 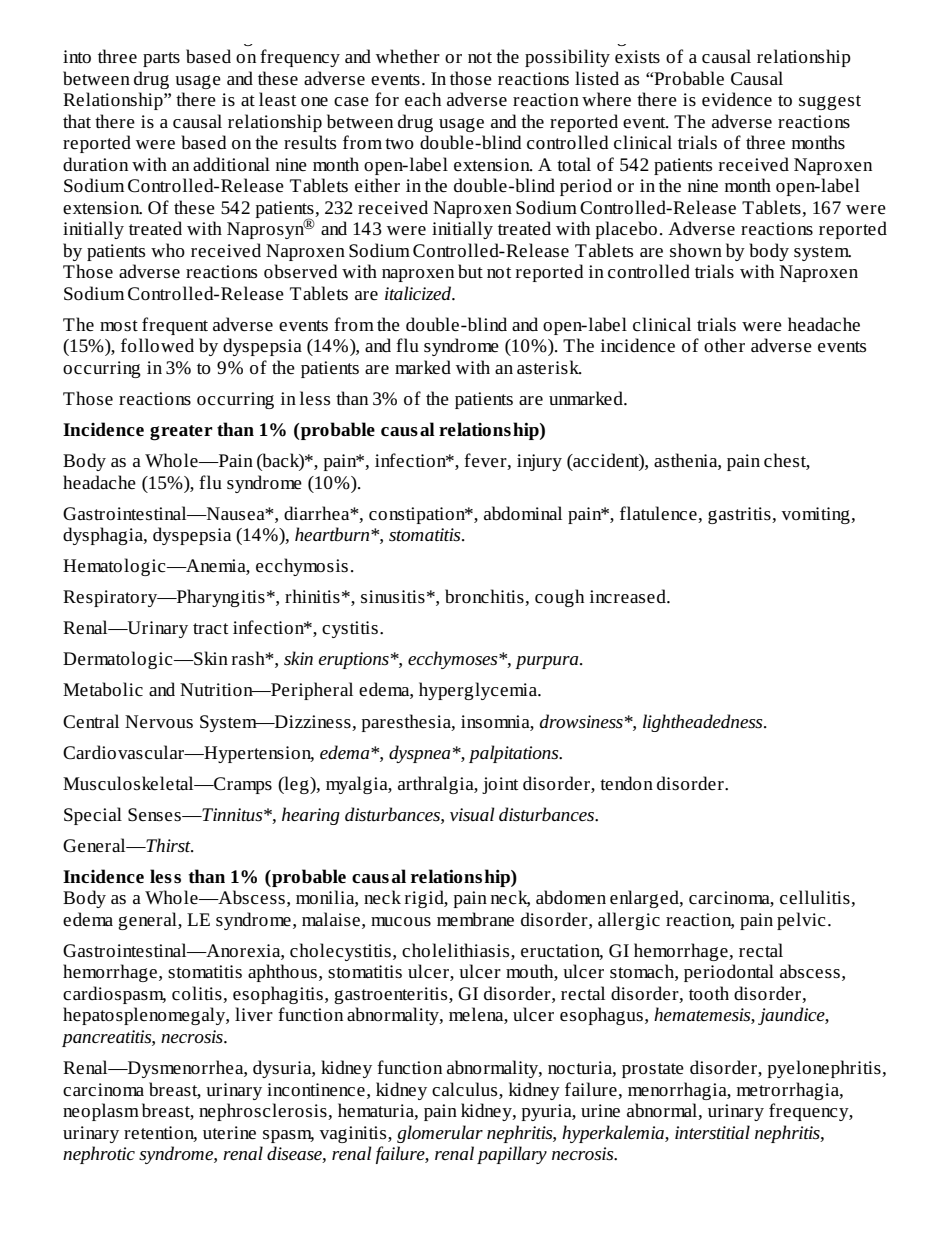 I want to click on gastritis, so click(x=740, y=515).
